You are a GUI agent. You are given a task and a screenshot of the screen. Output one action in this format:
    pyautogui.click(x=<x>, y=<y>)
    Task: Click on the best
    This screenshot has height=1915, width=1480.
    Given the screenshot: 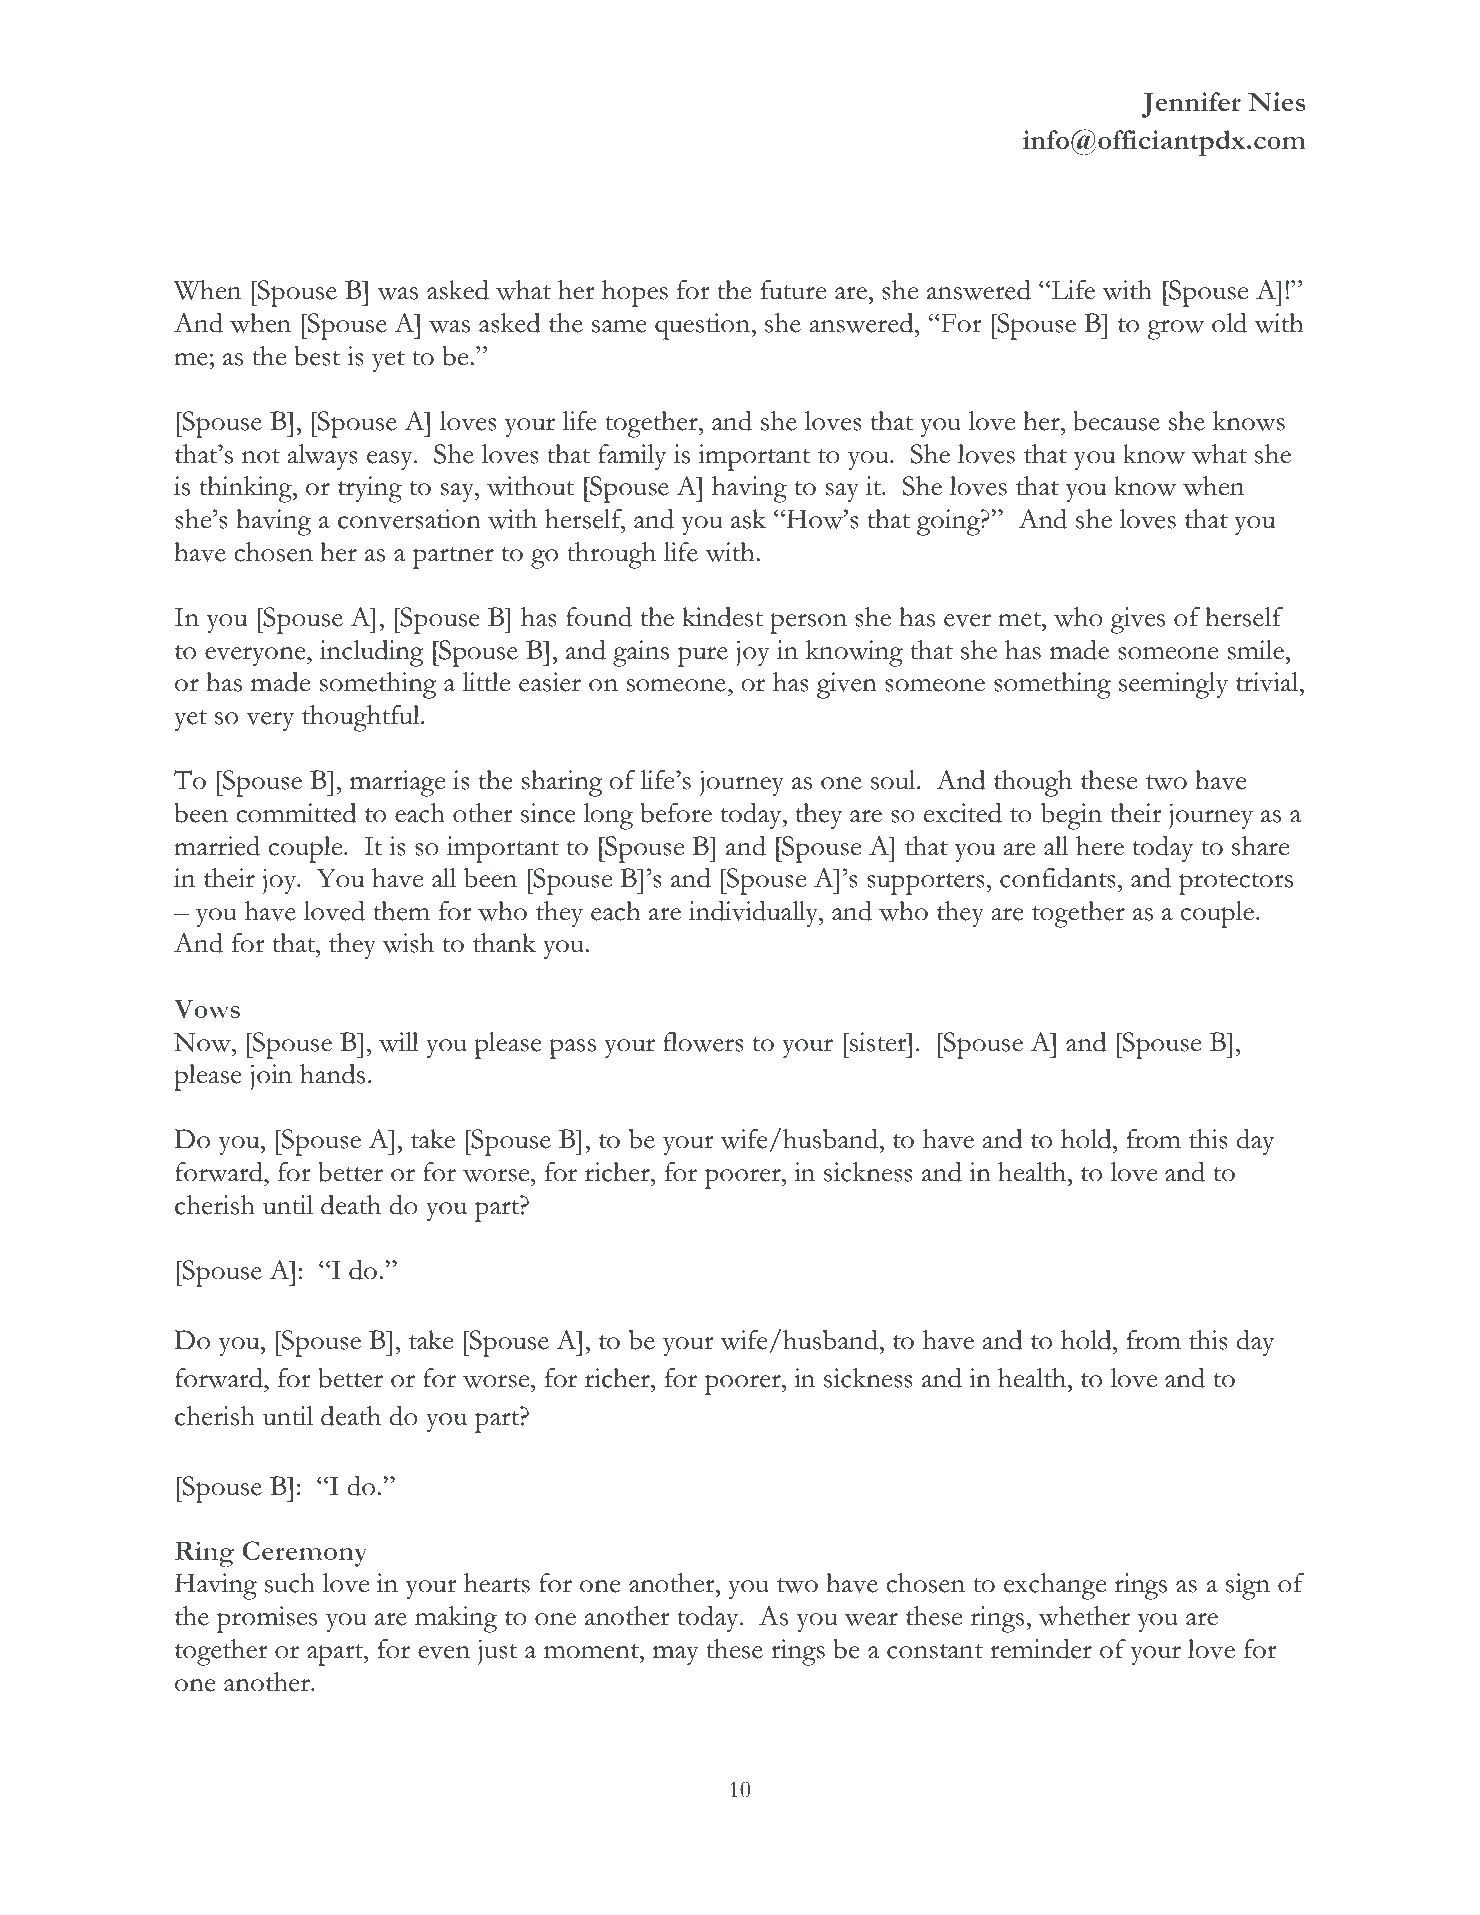 What is the action you would take?
    pyautogui.click(x=317, y=356)
